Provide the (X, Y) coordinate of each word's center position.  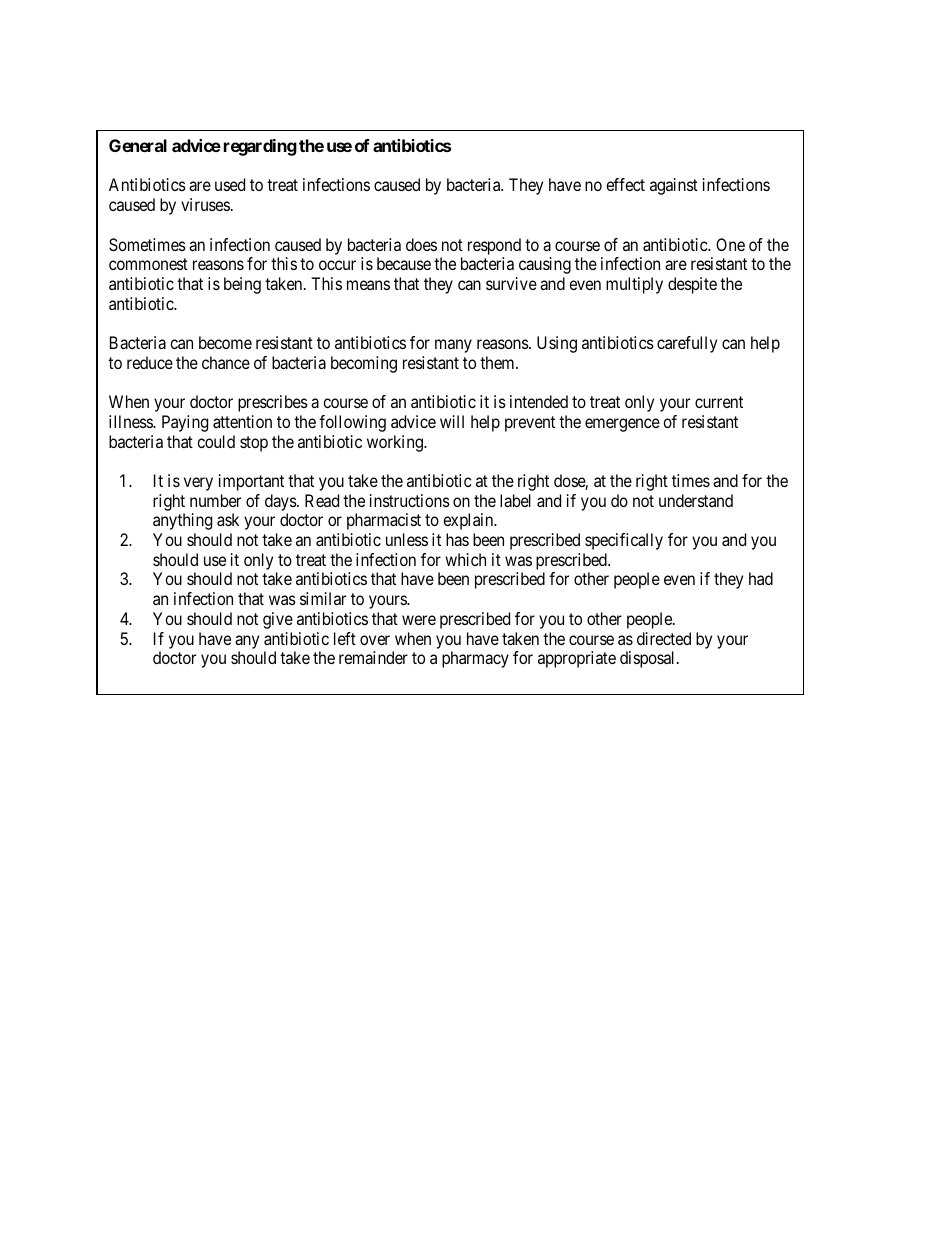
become (225, 342)
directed (664, 638)
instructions (410, 500)
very (198, 484)
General (138, 145)
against (674, 186)
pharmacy (475, 659)
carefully (687, 344)
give (278, 620)
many (453, 346)
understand (696, 500)
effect (625, 184)
